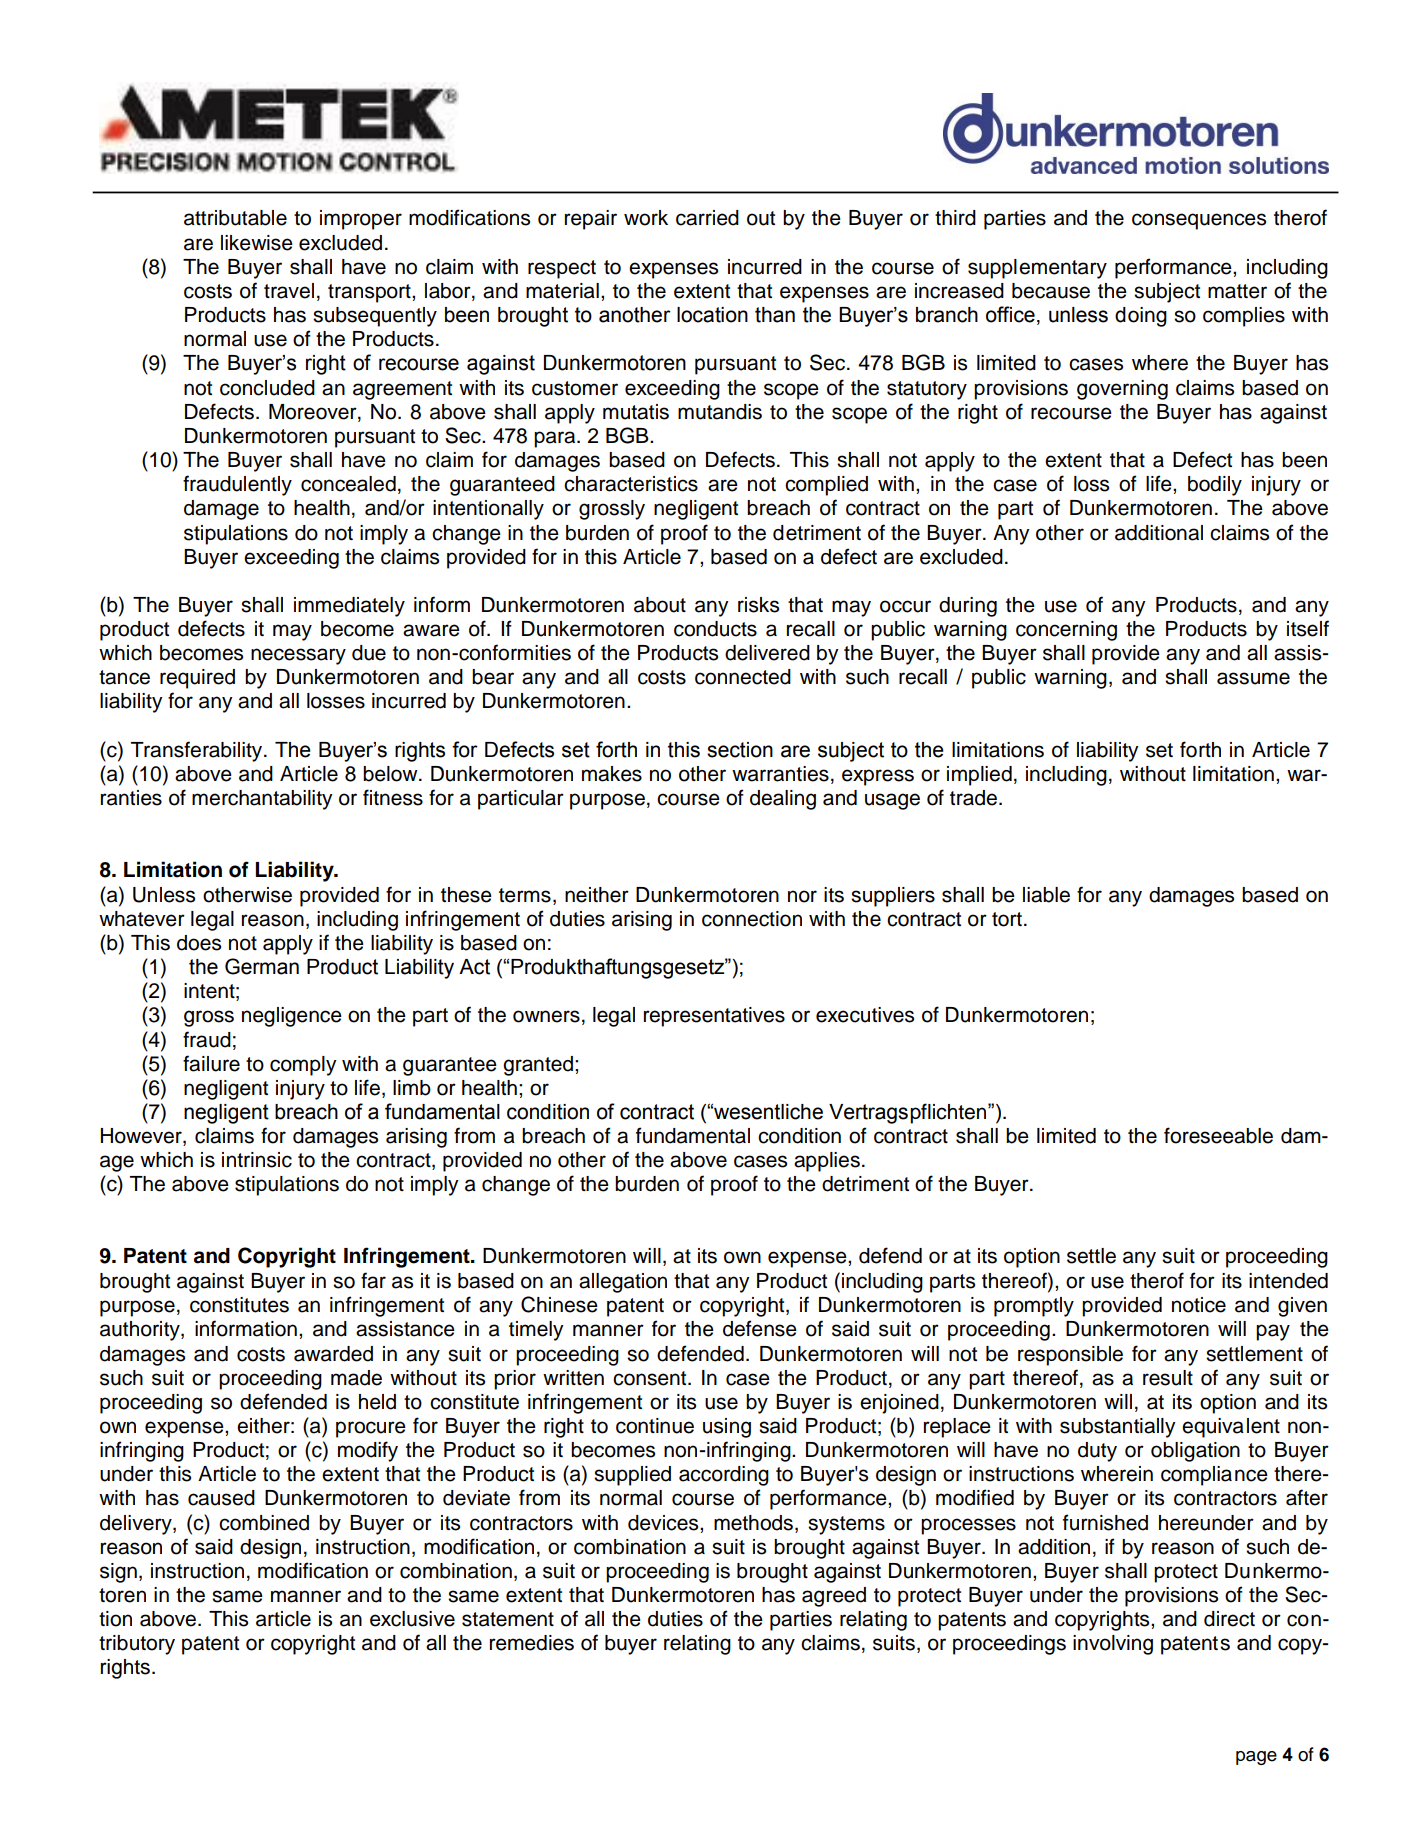 The image size is (1428, 1848). I want to click on consequences, so click(1199, 221).
